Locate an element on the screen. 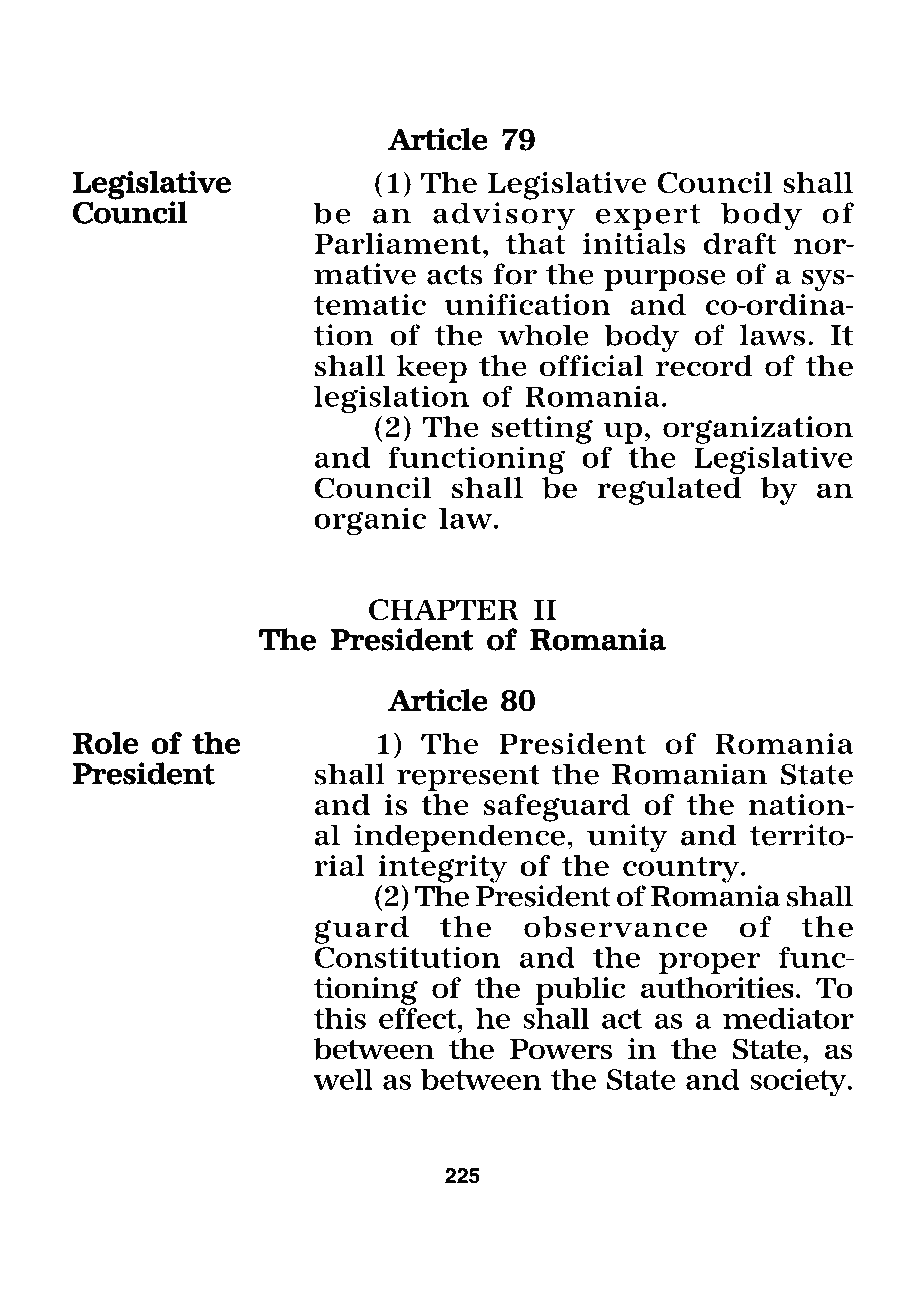 Image resolution: width=924 pixels, height=1310 pixels. unity is located at coordinates (627, 838).
